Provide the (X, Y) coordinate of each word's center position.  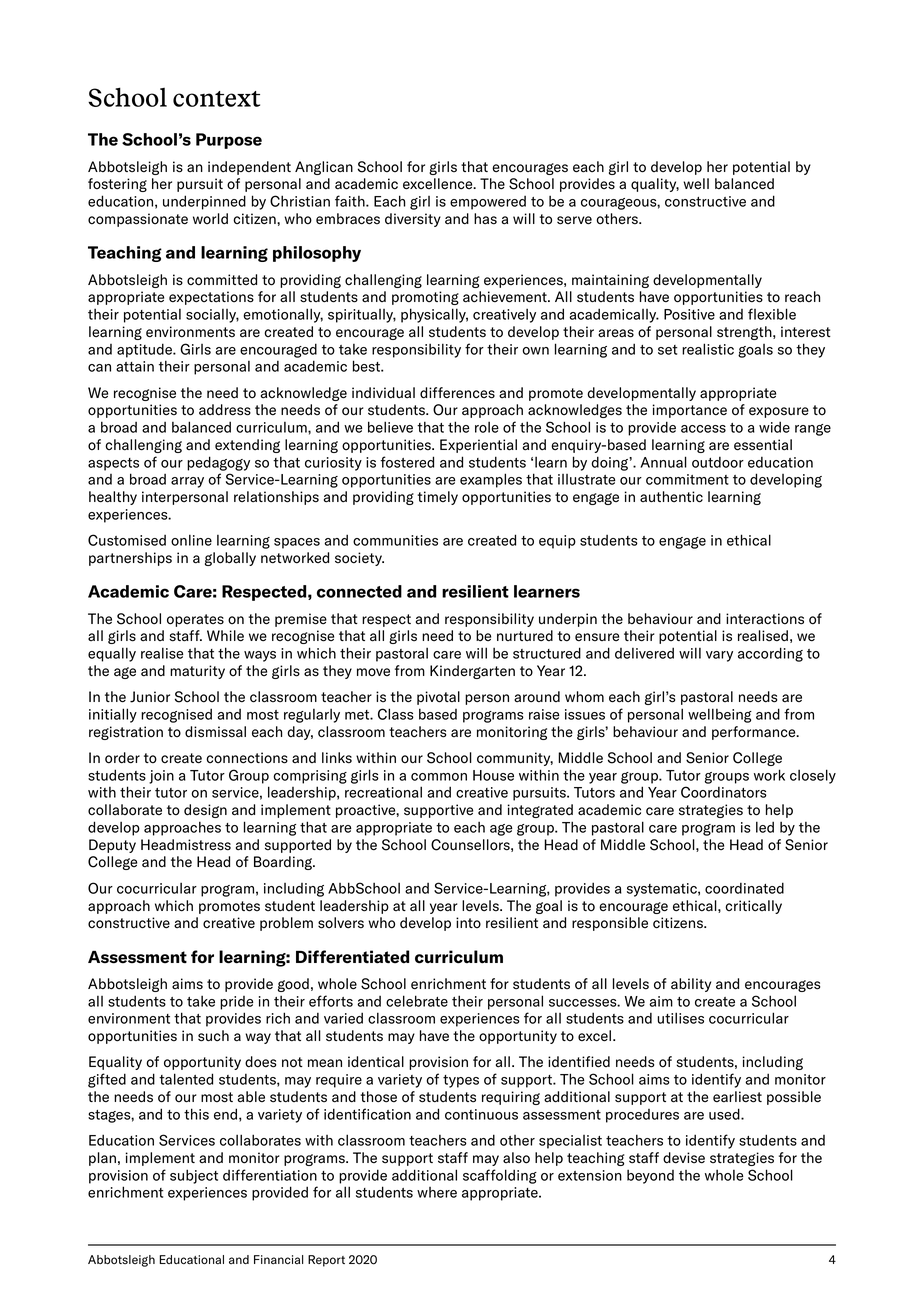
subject (194, 1176)
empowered (488, 203)
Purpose (229, 141)
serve (574, 220)
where (437, 1192)
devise (684, 1158)
